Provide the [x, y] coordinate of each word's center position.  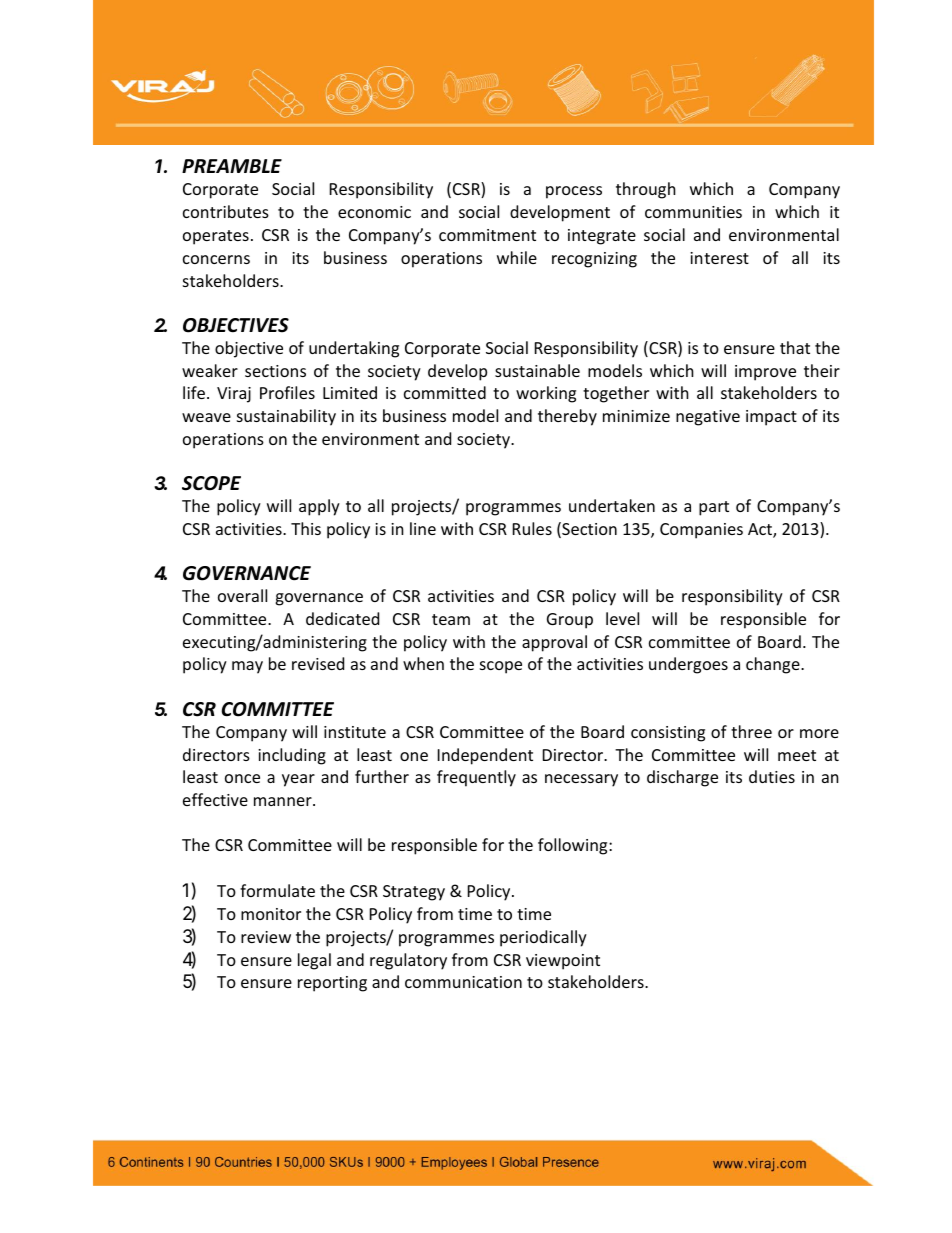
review [266, 937]
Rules [532, 528]
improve [765, 373]
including [292, 756]
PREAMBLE [232, 166]
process [574, 192]
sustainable [537, 370]
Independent [485, 756]
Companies [701, 531]
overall [242, 595]
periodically [543, 938]
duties [772, 776]
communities [693, 212]
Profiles [287, 392]
